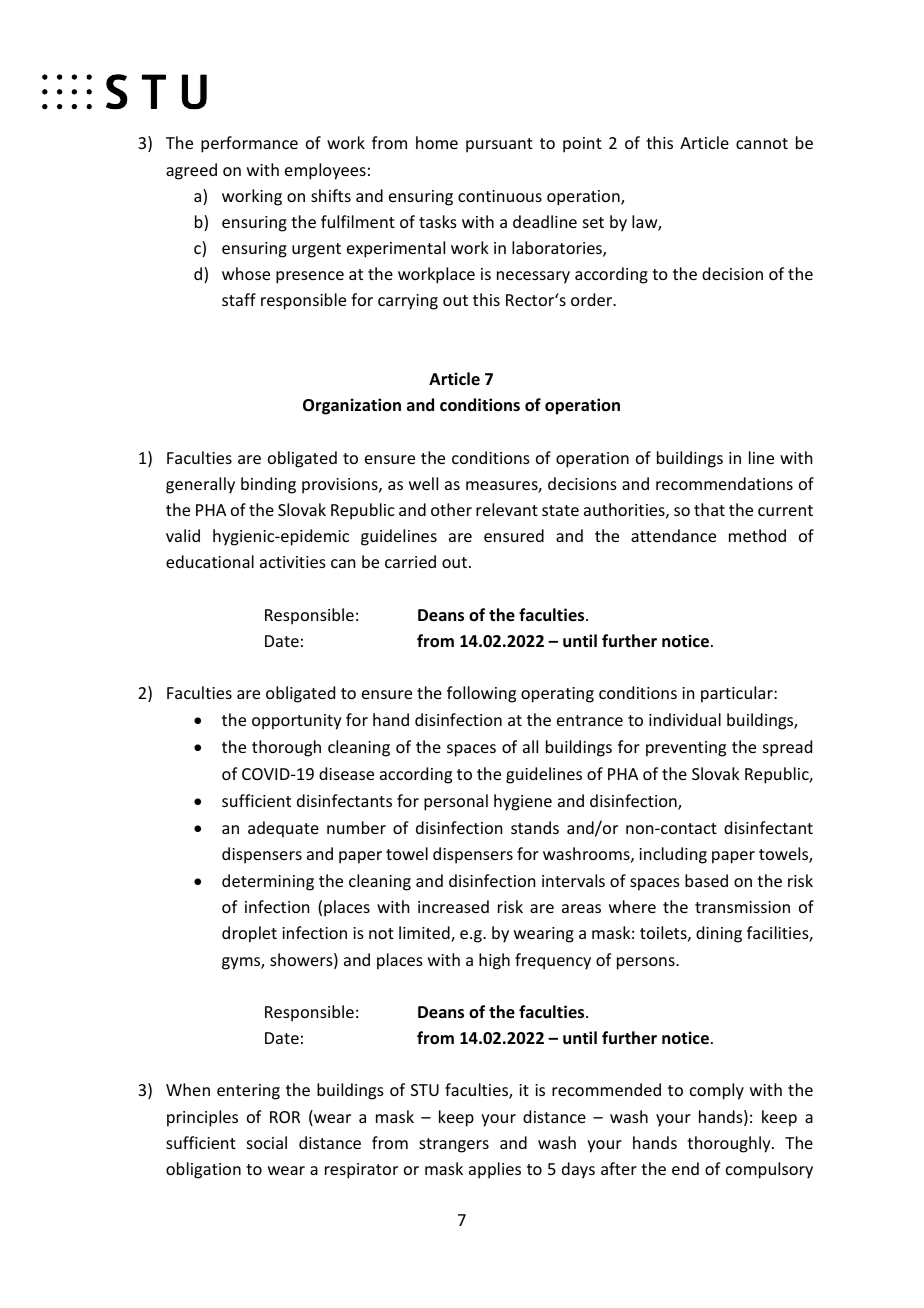  What do you see at coordinates (456, 802) in the document?
I see `personal` at bounding box center [456, 802].
